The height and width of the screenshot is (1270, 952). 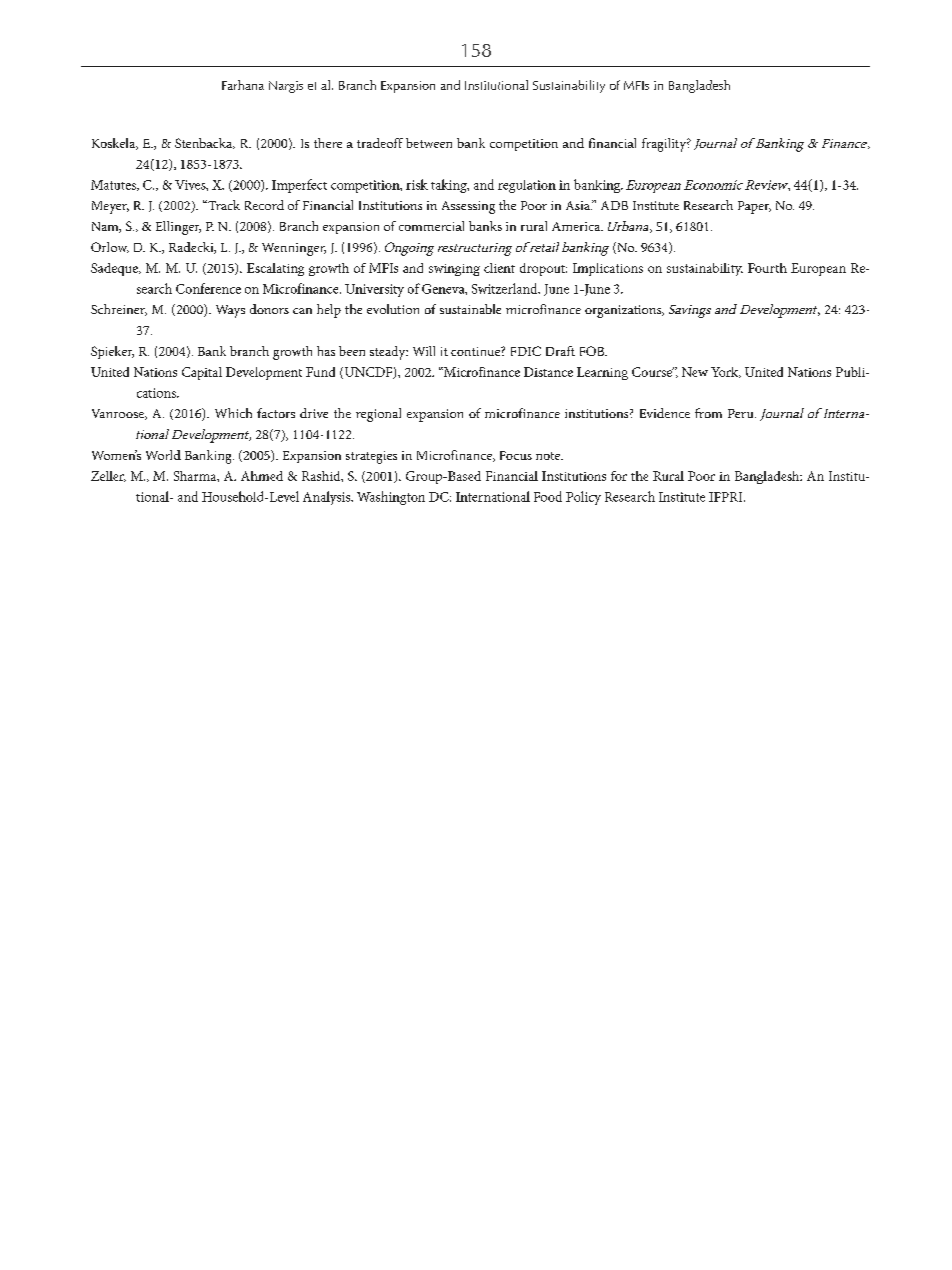 I want to click on organizations, so click(x=624, y=311).
